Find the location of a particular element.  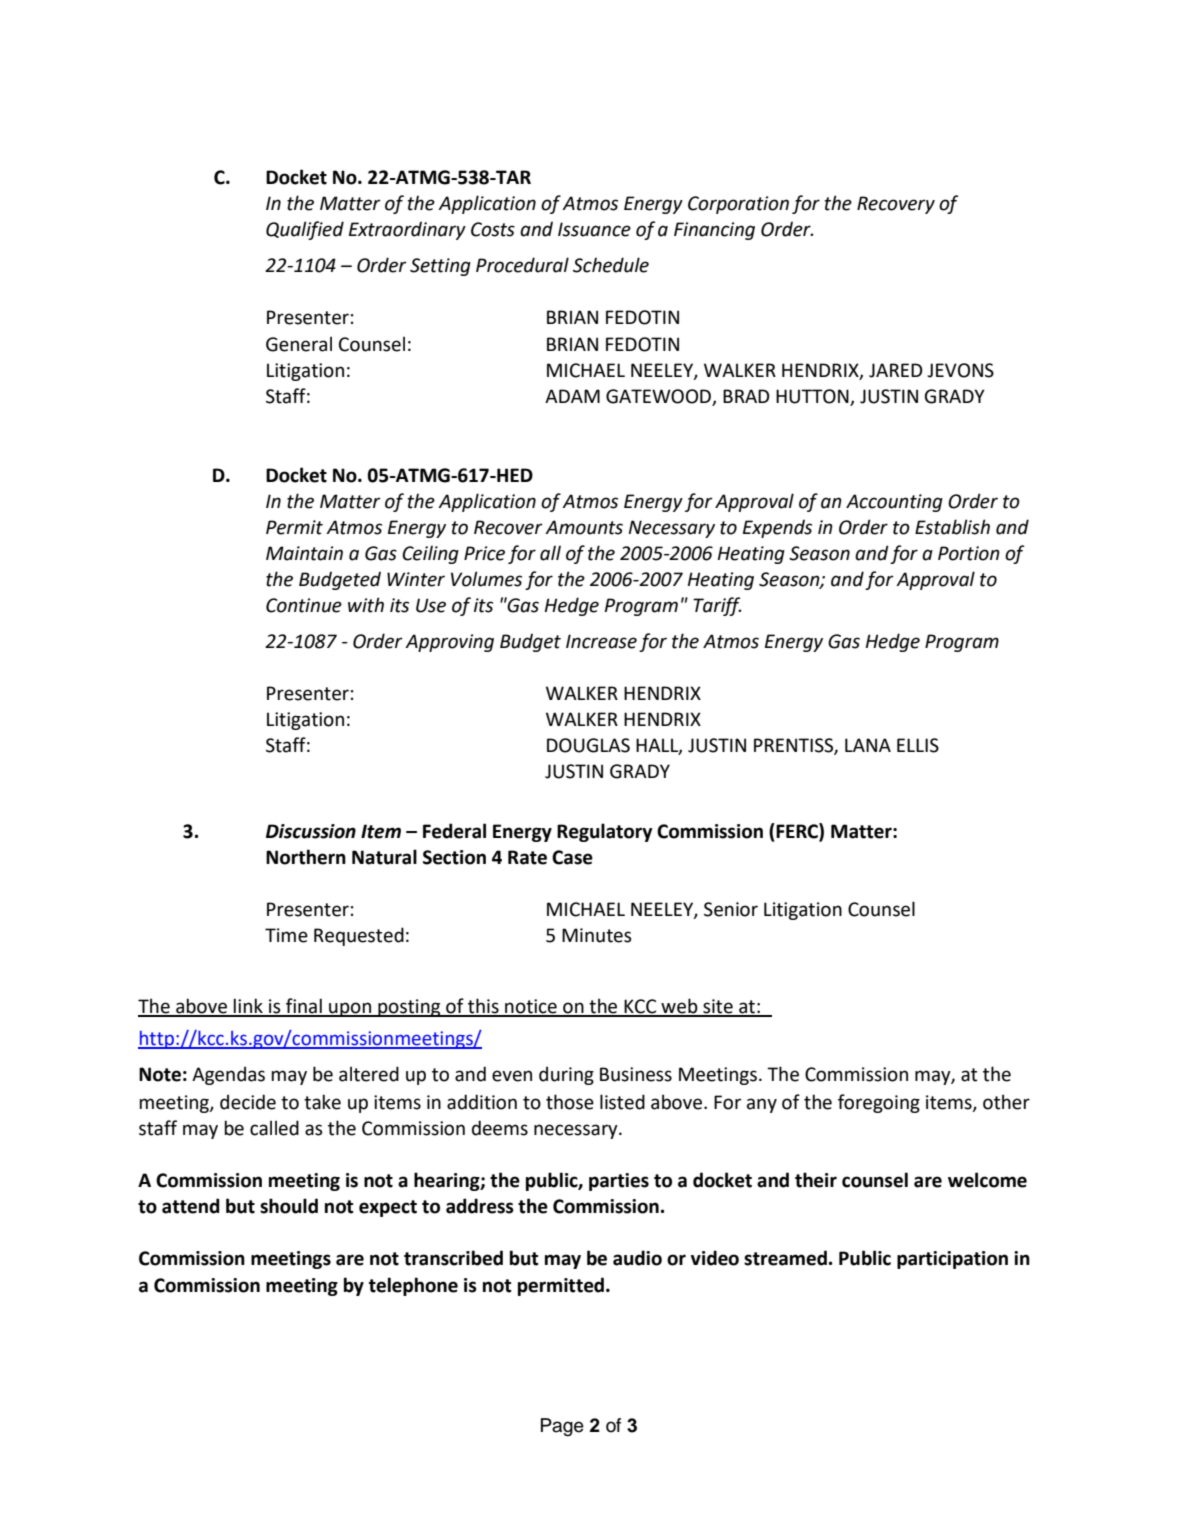

Discussion is located at coordinates (311, 831).
